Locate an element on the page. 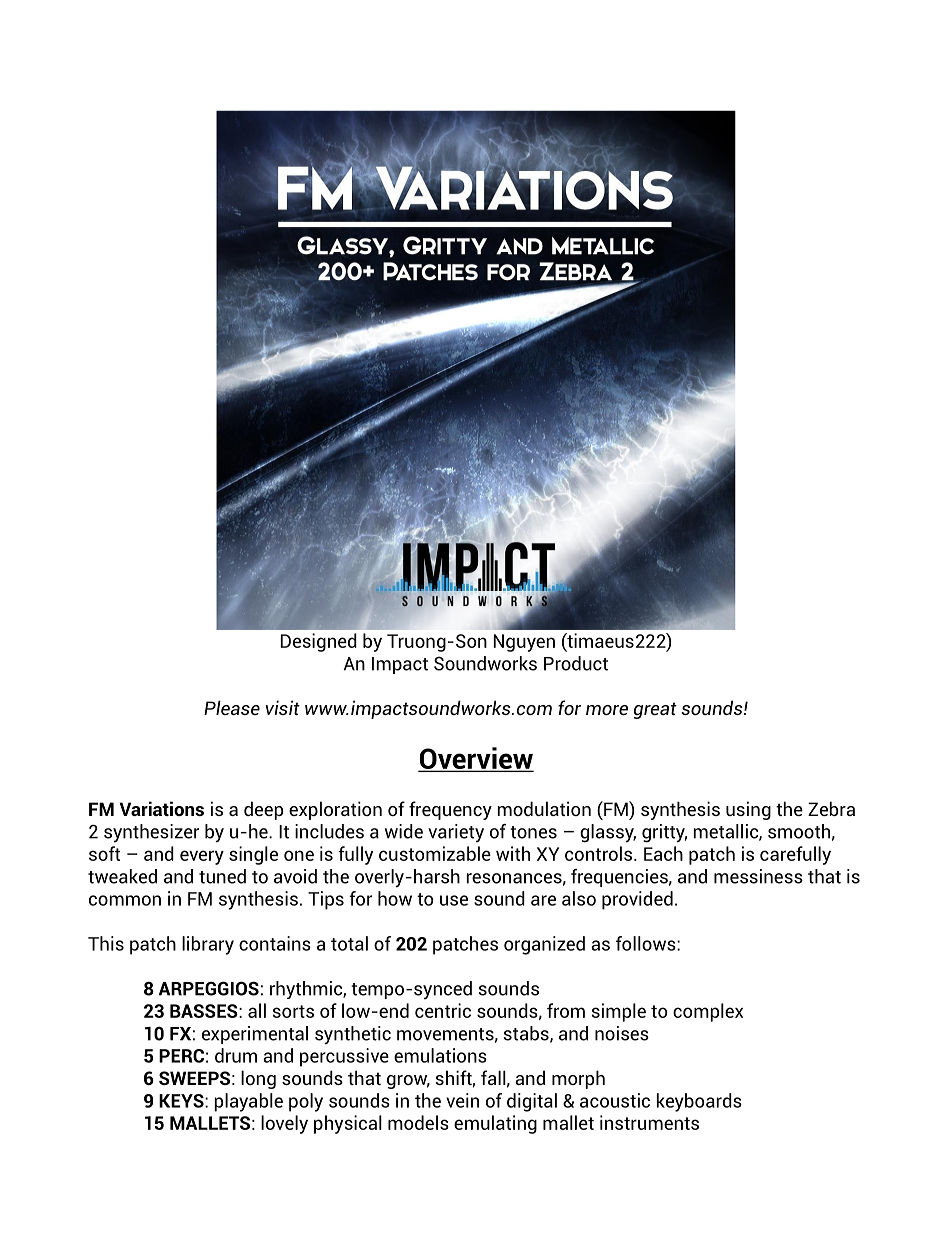  Variations is located at coordinates (162, 808).
